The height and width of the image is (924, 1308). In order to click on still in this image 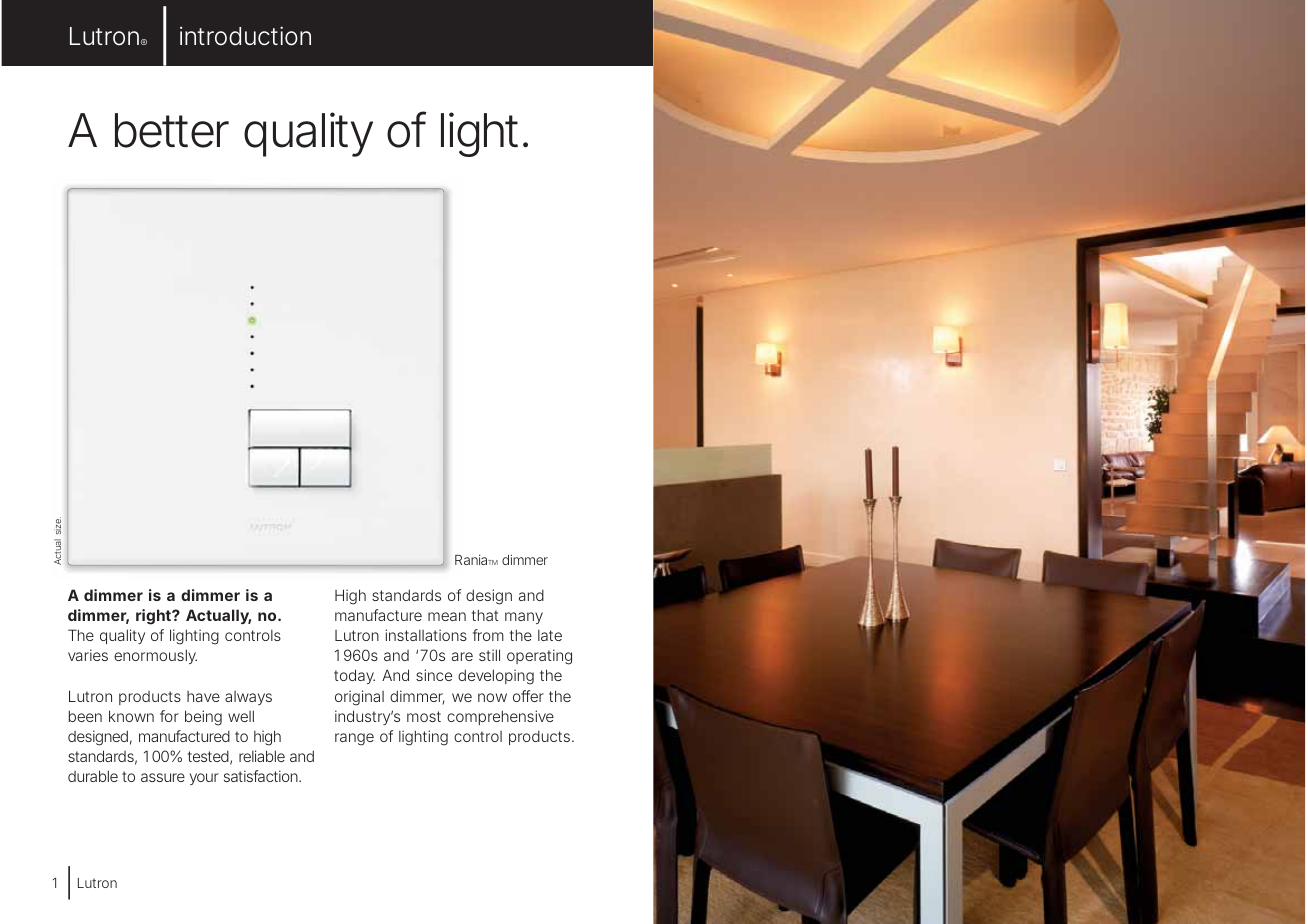, I will do `click(489, 655)`.
